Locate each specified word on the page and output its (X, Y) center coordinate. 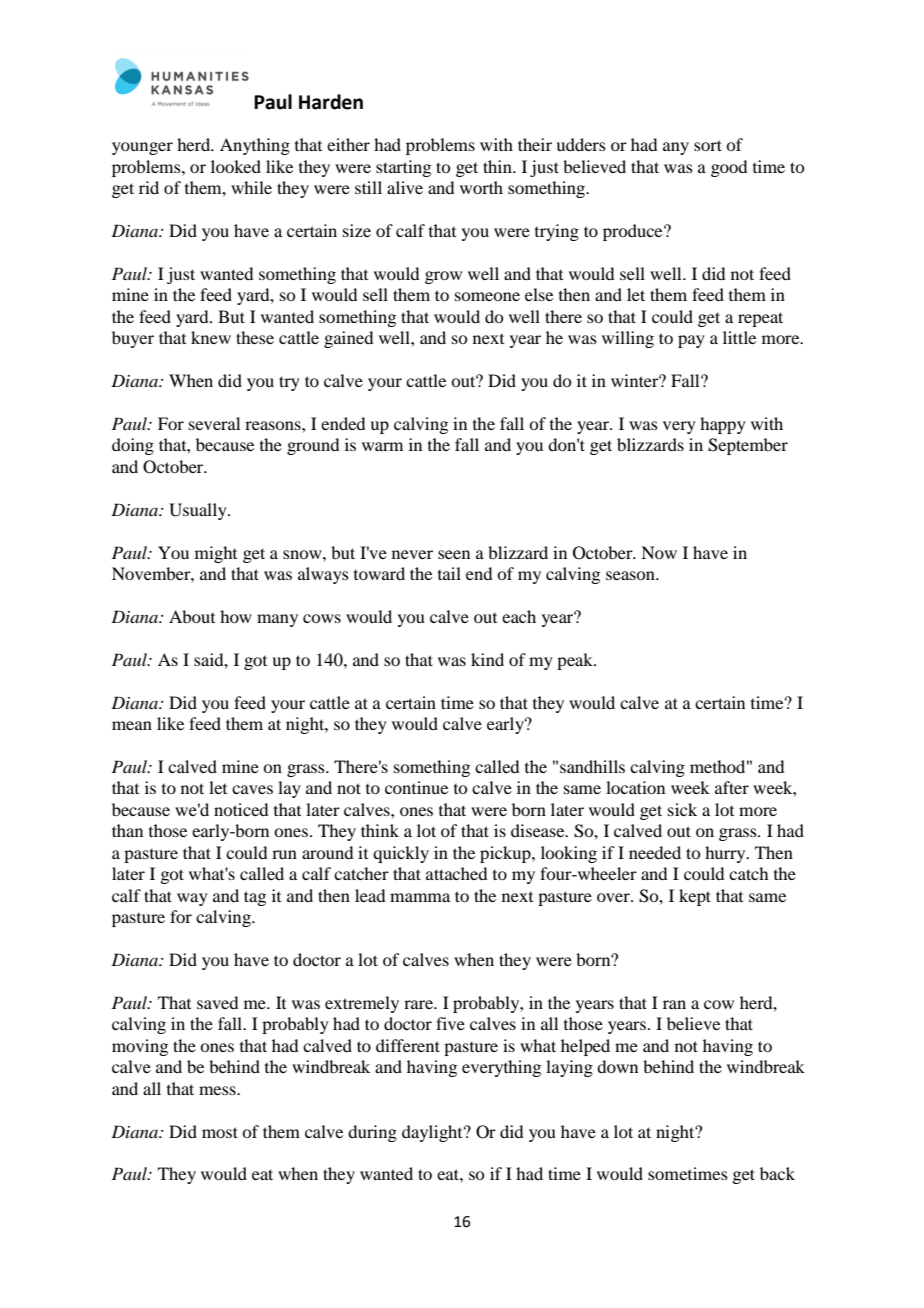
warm (382, 446)
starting (403, 168)
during (372, 1133)
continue (416, 787)
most (220, 1132)
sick (682, 809)
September (748, 446)
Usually (199, 511)
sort (708, 145)
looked (236, 166)
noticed (241, 809)
